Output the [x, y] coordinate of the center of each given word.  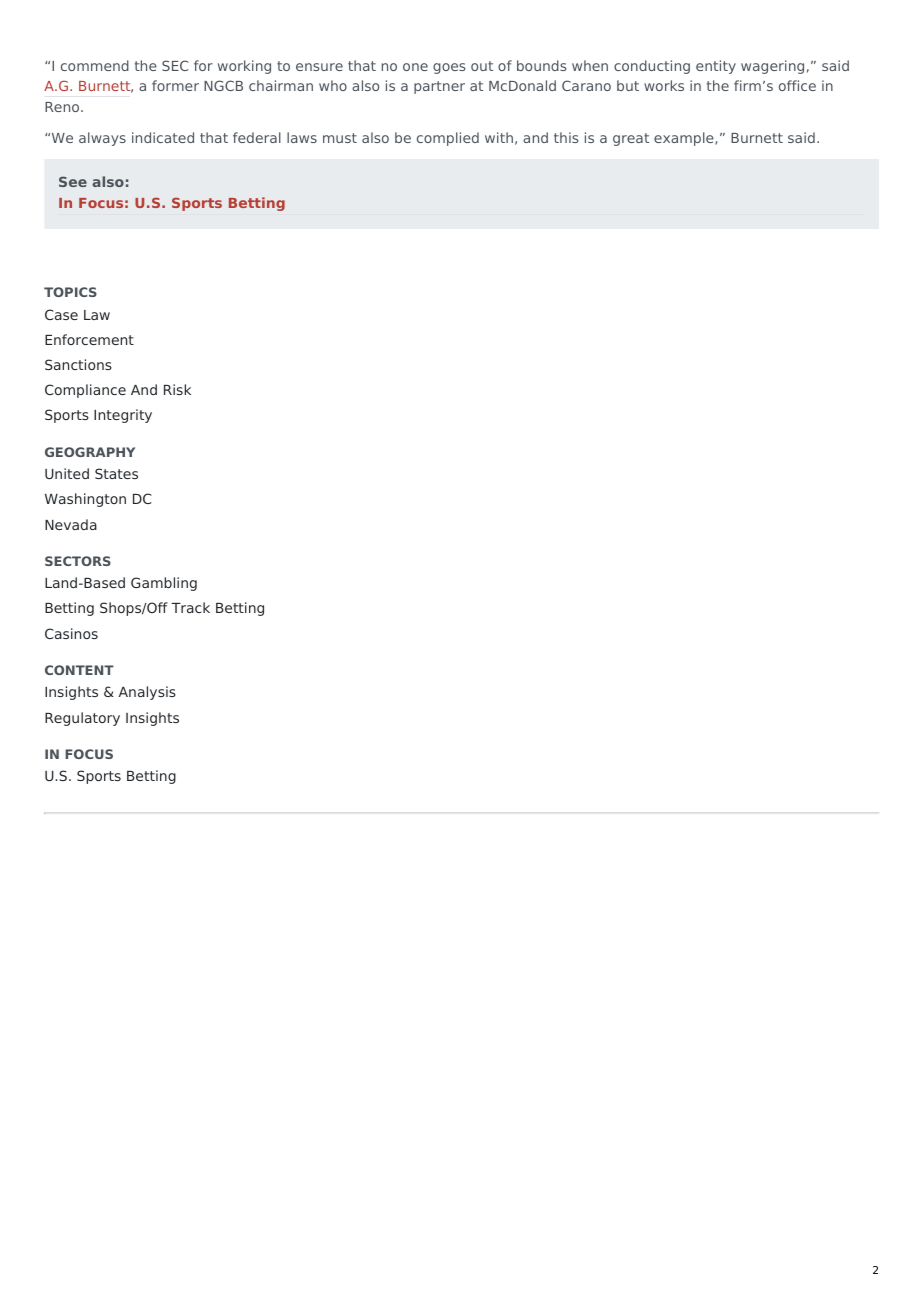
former [175, 85]
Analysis [147, 693]
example [685, 139]
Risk [177, 389]
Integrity [123, 416]
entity [716, 67]
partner [439, 87]
